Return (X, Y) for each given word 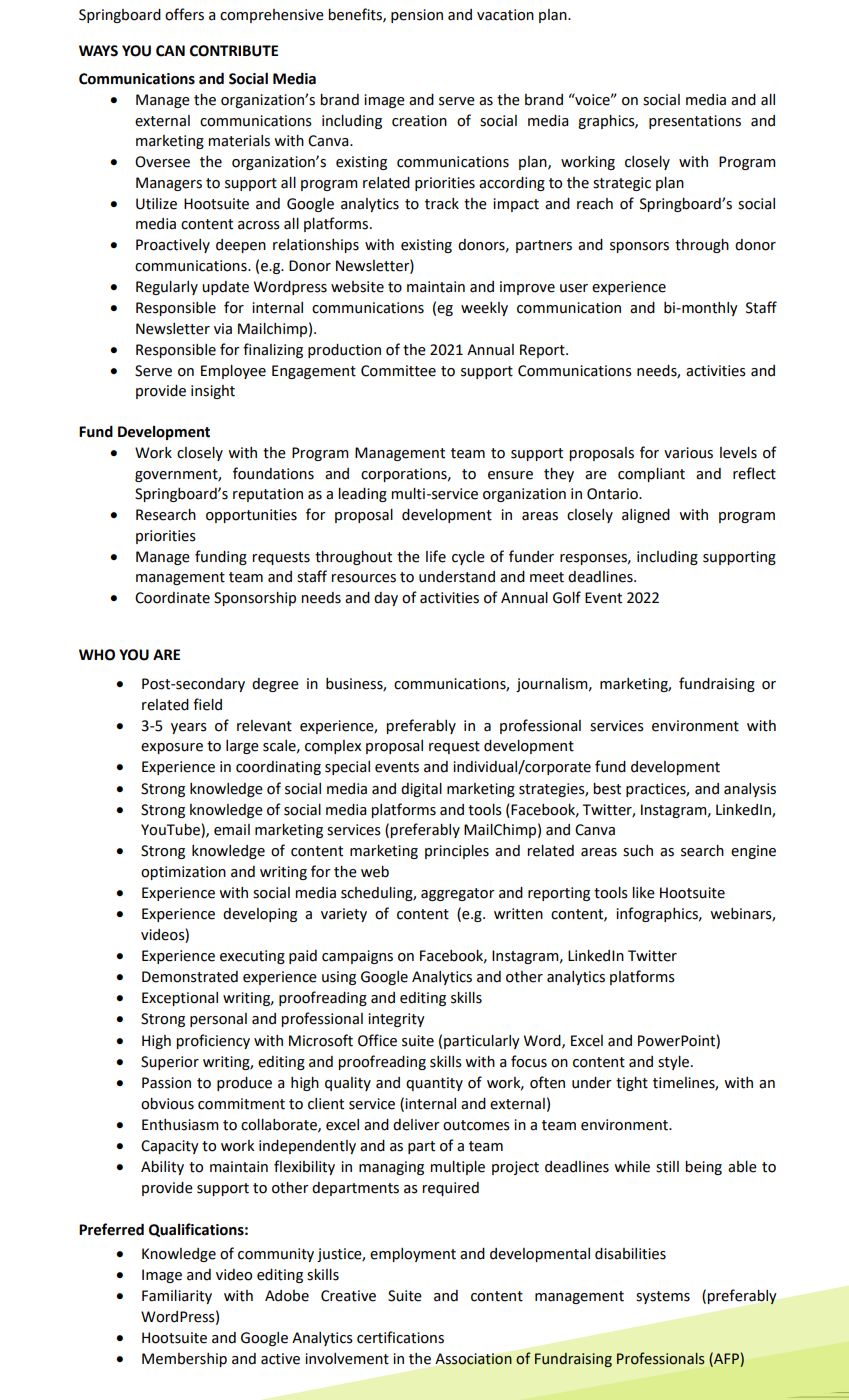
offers (184, 14)
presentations (695, 122)
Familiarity (177, 1297)
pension (417, 16)
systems (663, 1297)
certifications (400, 1337)
